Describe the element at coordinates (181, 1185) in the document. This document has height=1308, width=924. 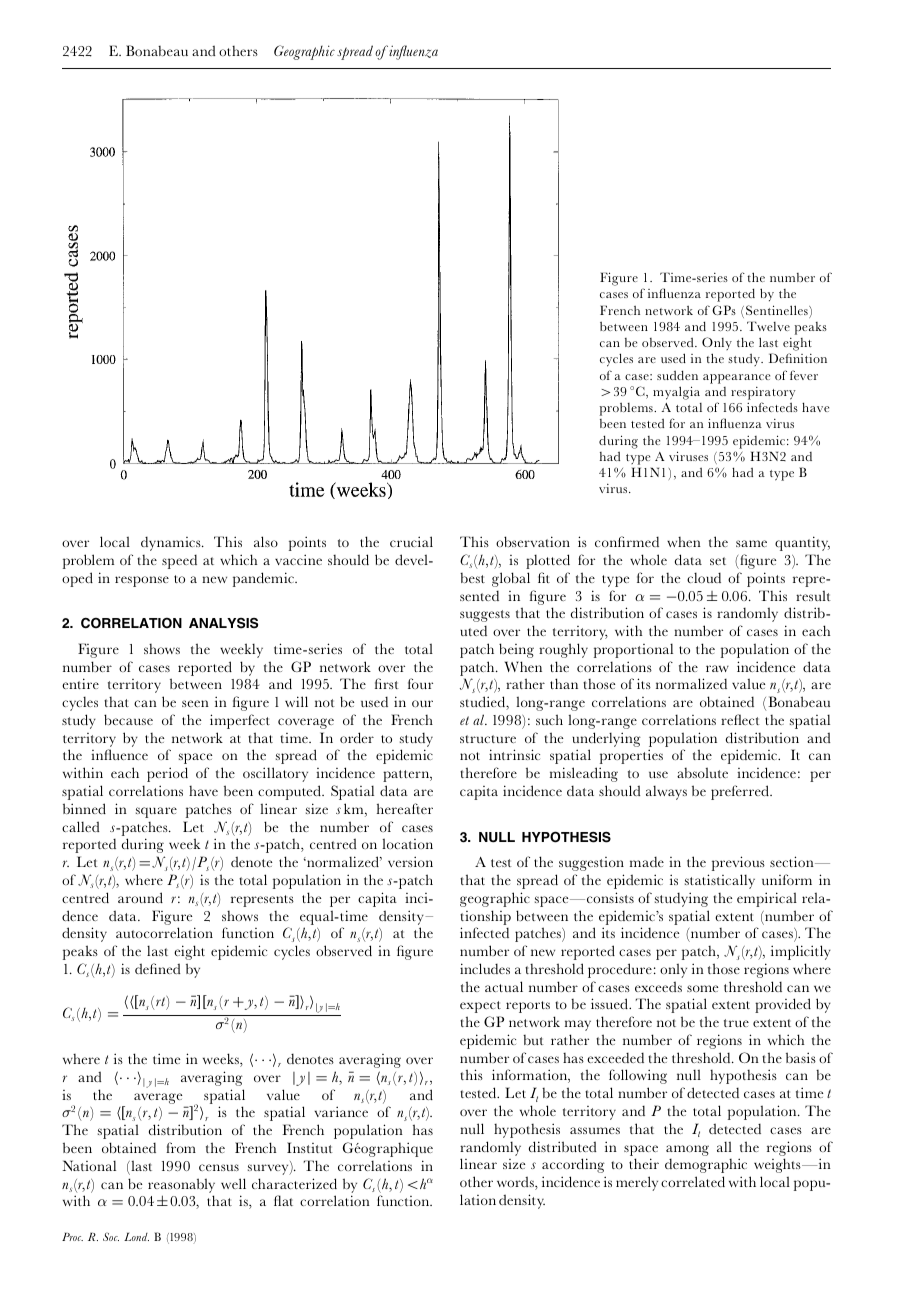
I see `reasonably` at that location.
